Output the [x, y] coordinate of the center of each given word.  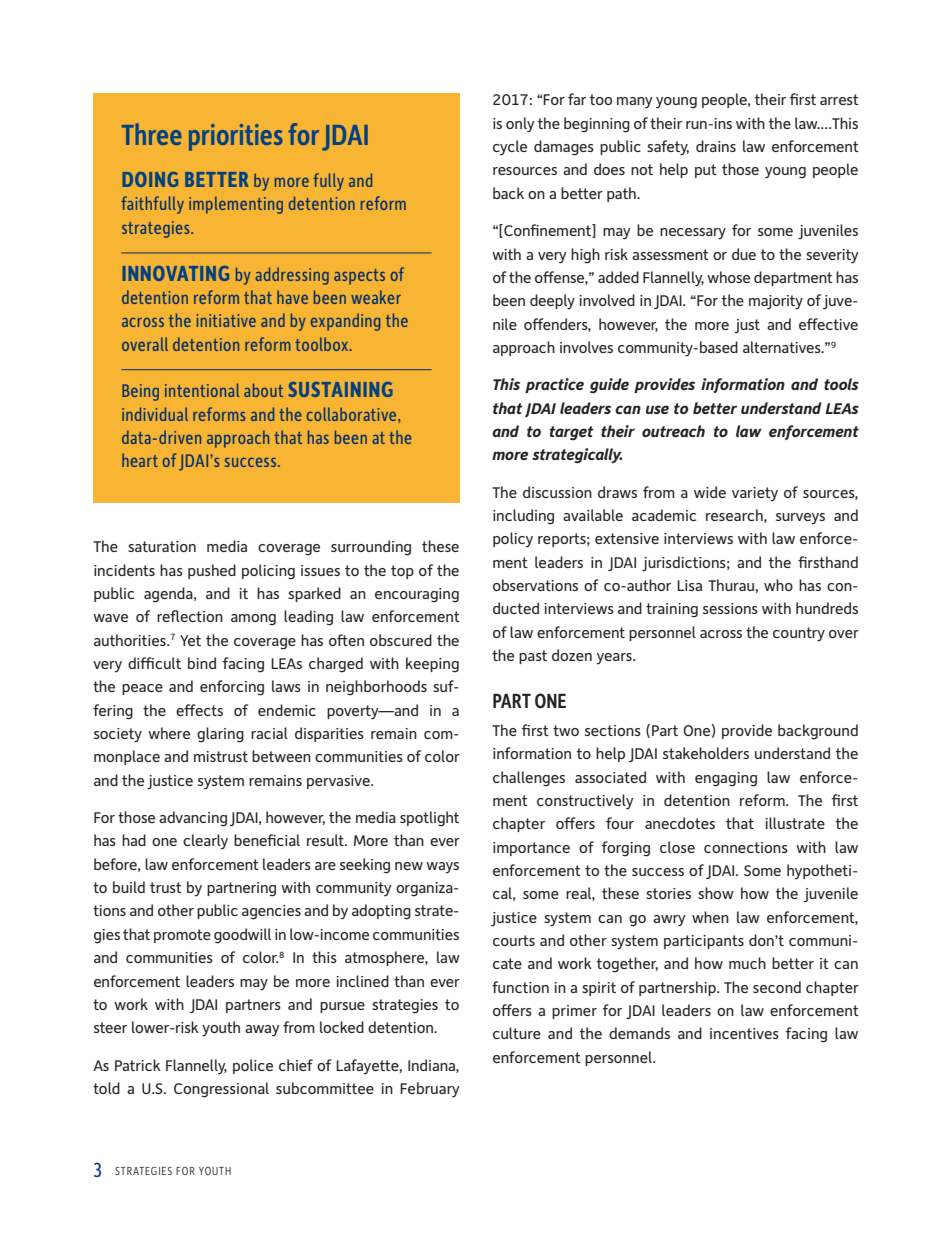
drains [716, 146]
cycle [510, 148]
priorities [236, 137]
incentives [744, 1033]
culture [517, 1033]
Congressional [221, 1090]
